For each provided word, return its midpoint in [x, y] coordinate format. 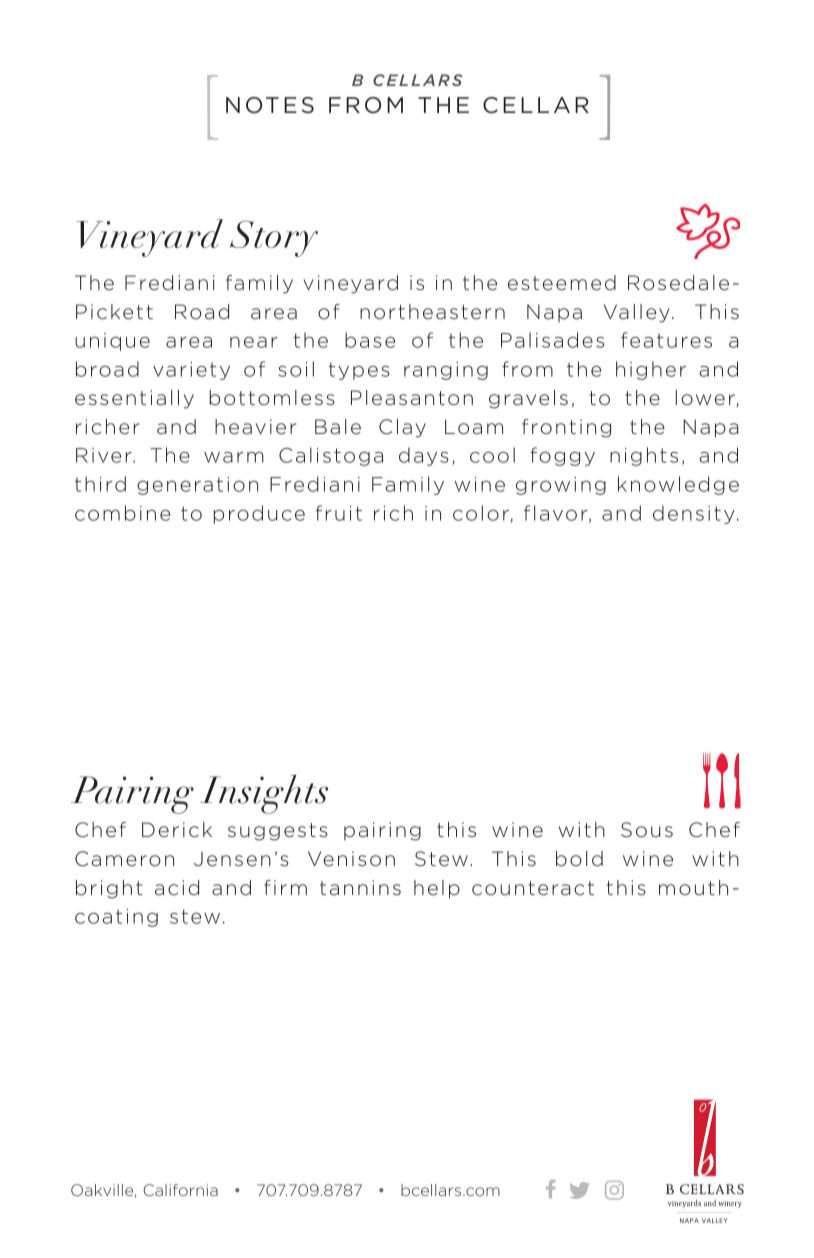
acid [177, 887]
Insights [264, 794]
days [424, 456]
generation [197, 486]
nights [644, 456]
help [437, 889]
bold [579, 859]
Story [274, 238]
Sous [647, 830]
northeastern [432, 312]
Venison [351, 859]
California [180, 1190]
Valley [637, 313]
